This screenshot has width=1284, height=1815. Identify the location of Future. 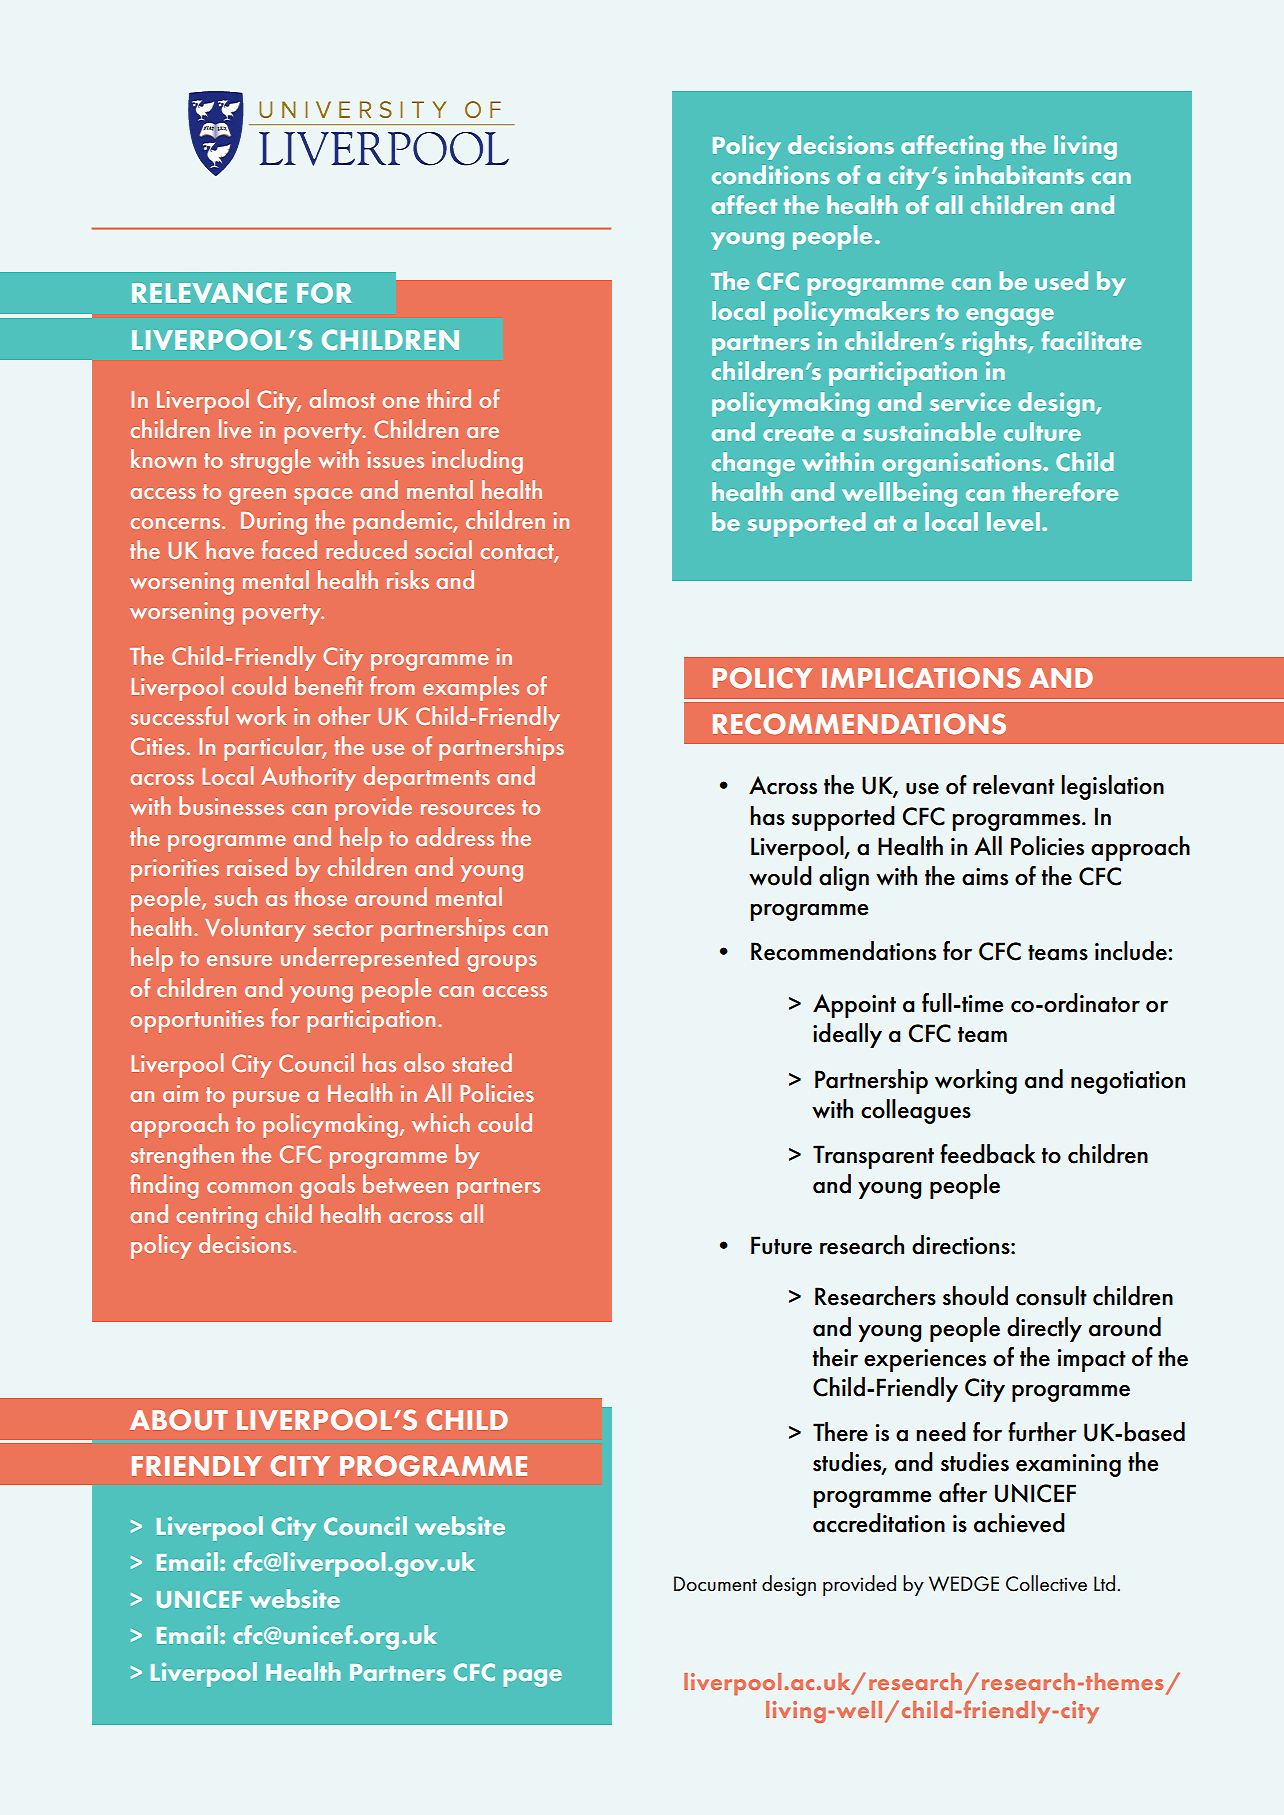
(781, 1245).
